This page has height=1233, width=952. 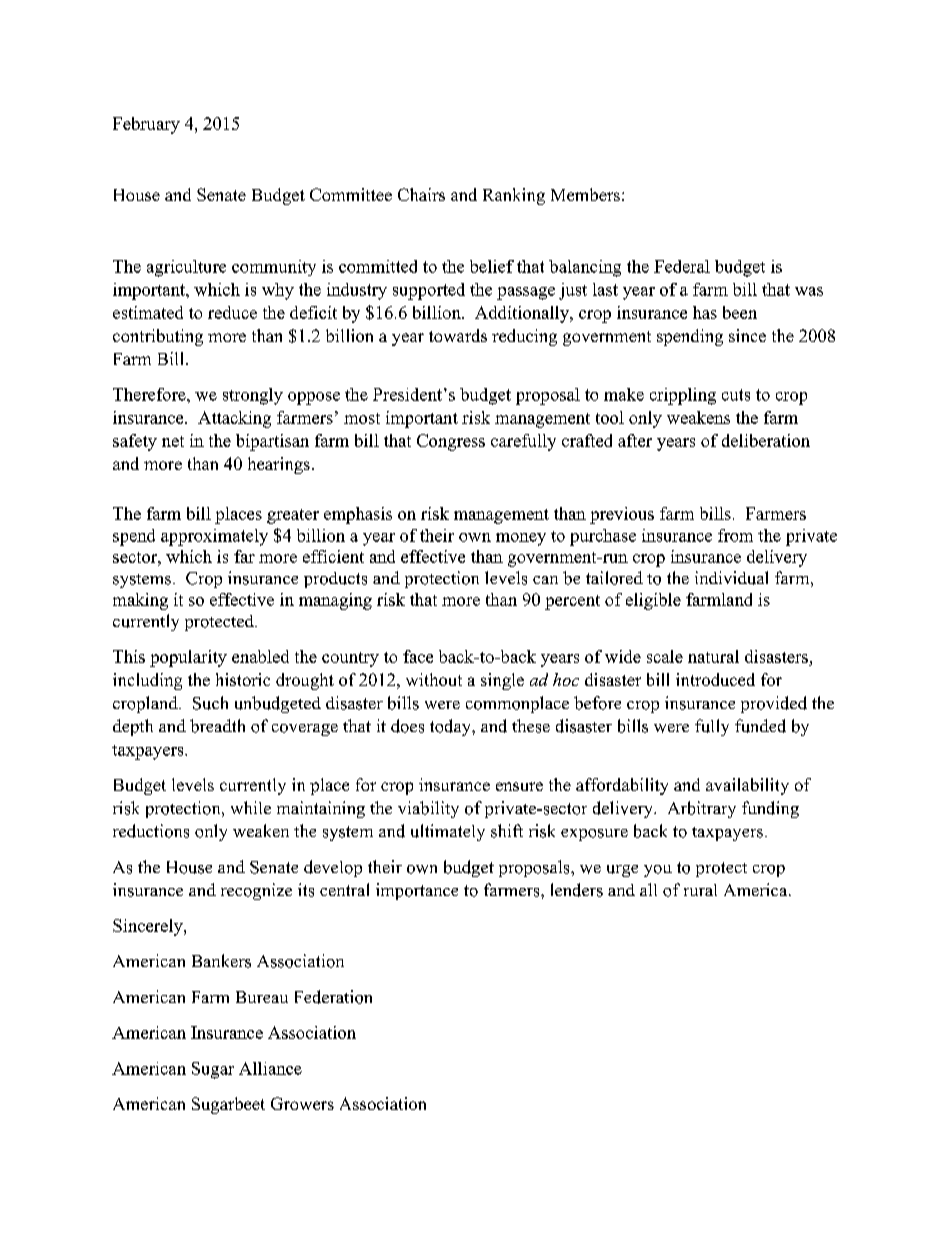 I want to click on popularity, so click(x=188, y=658).
